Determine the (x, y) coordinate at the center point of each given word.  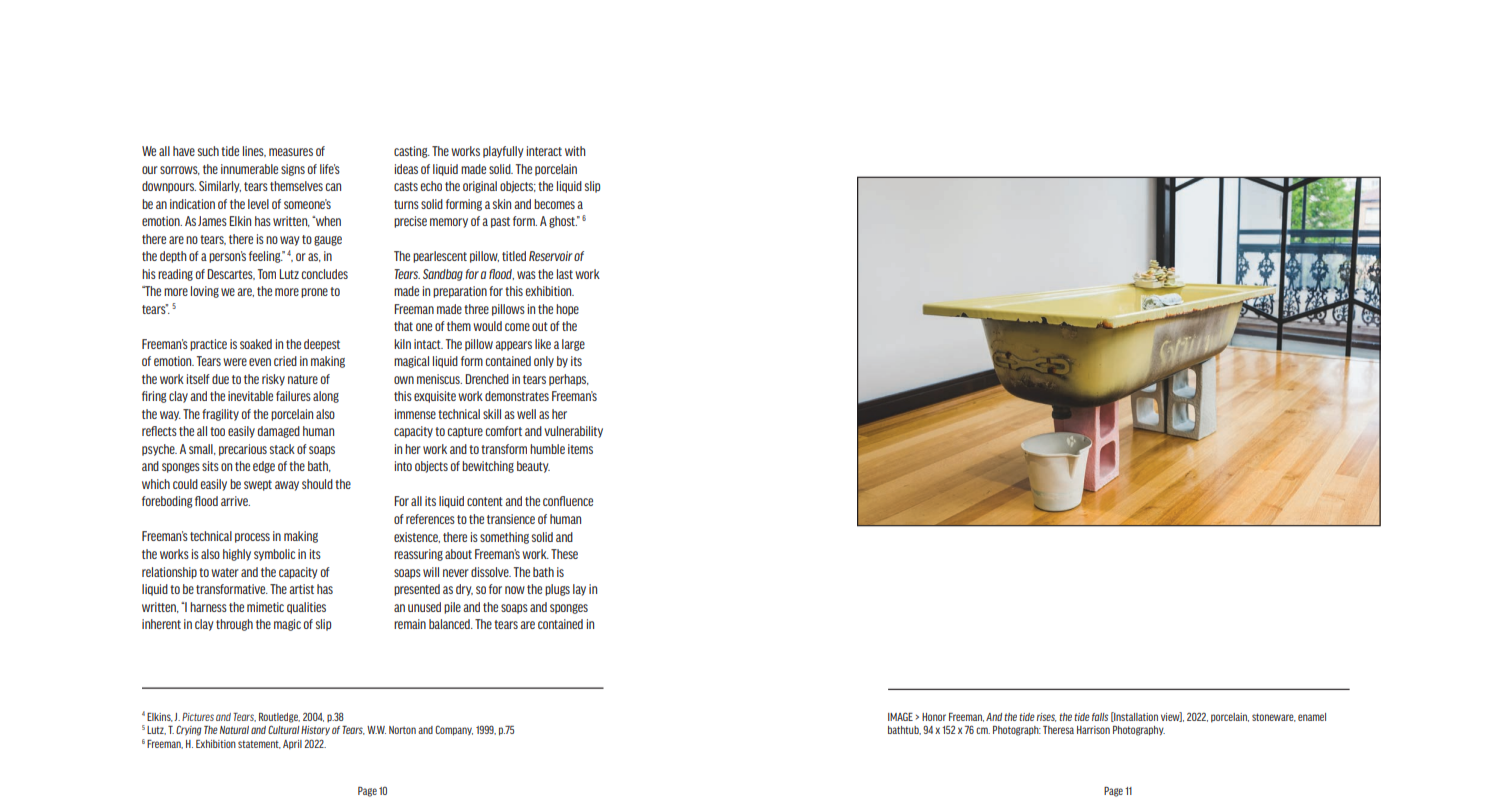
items (580, 449)
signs (293, 170)
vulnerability (573, 432)
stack (282, 449)
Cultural (283, 729)
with (575, 151)
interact (544, 151)
